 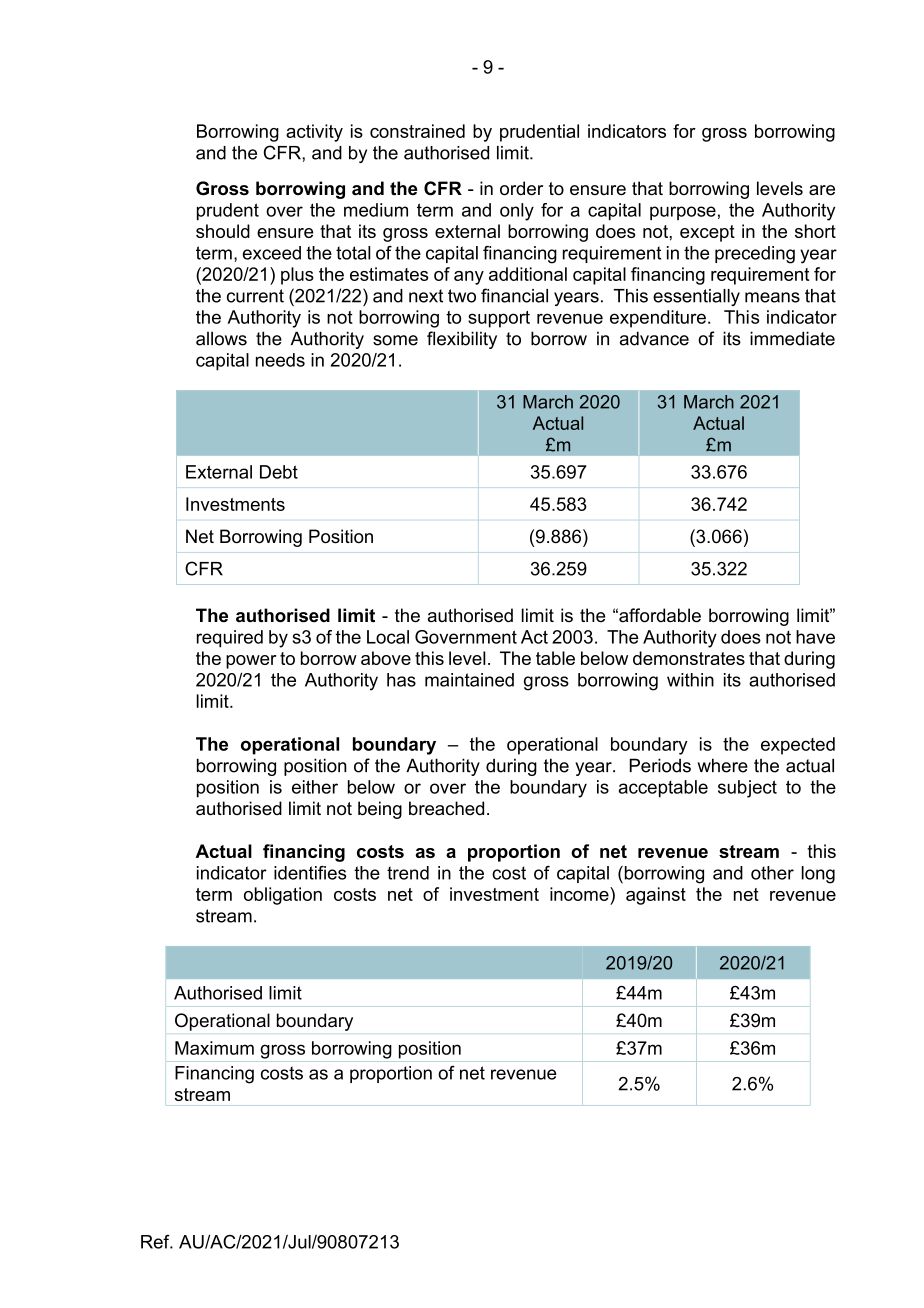 I want to click on income, so click(x=580, y=894).
